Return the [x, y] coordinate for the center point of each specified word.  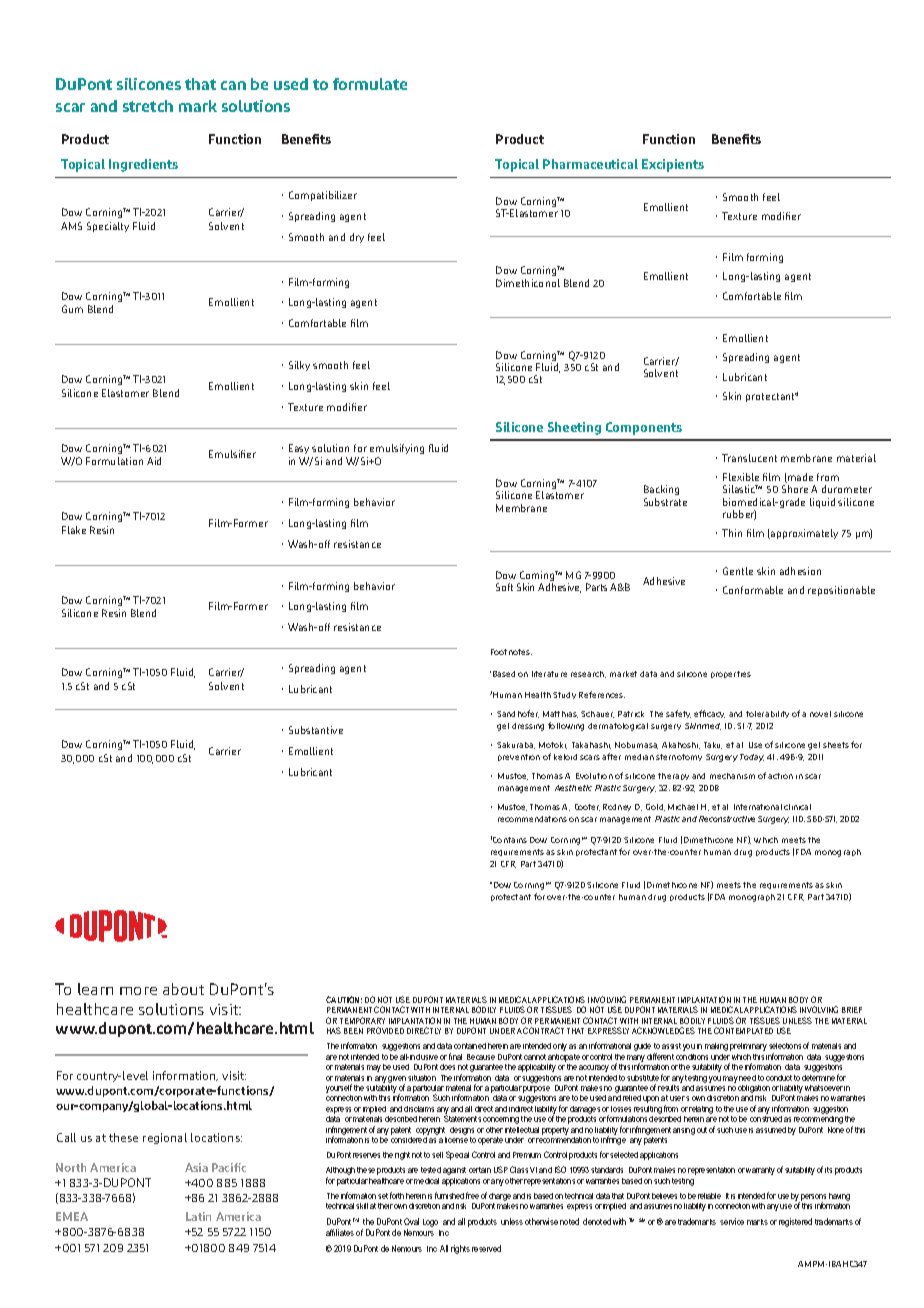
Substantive [316, 730]
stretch [148, 106]
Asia [196, 1167]
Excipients [673, 165]
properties [731, 674]
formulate [370, 84]
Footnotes [511, 652]
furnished [449, 1195]
